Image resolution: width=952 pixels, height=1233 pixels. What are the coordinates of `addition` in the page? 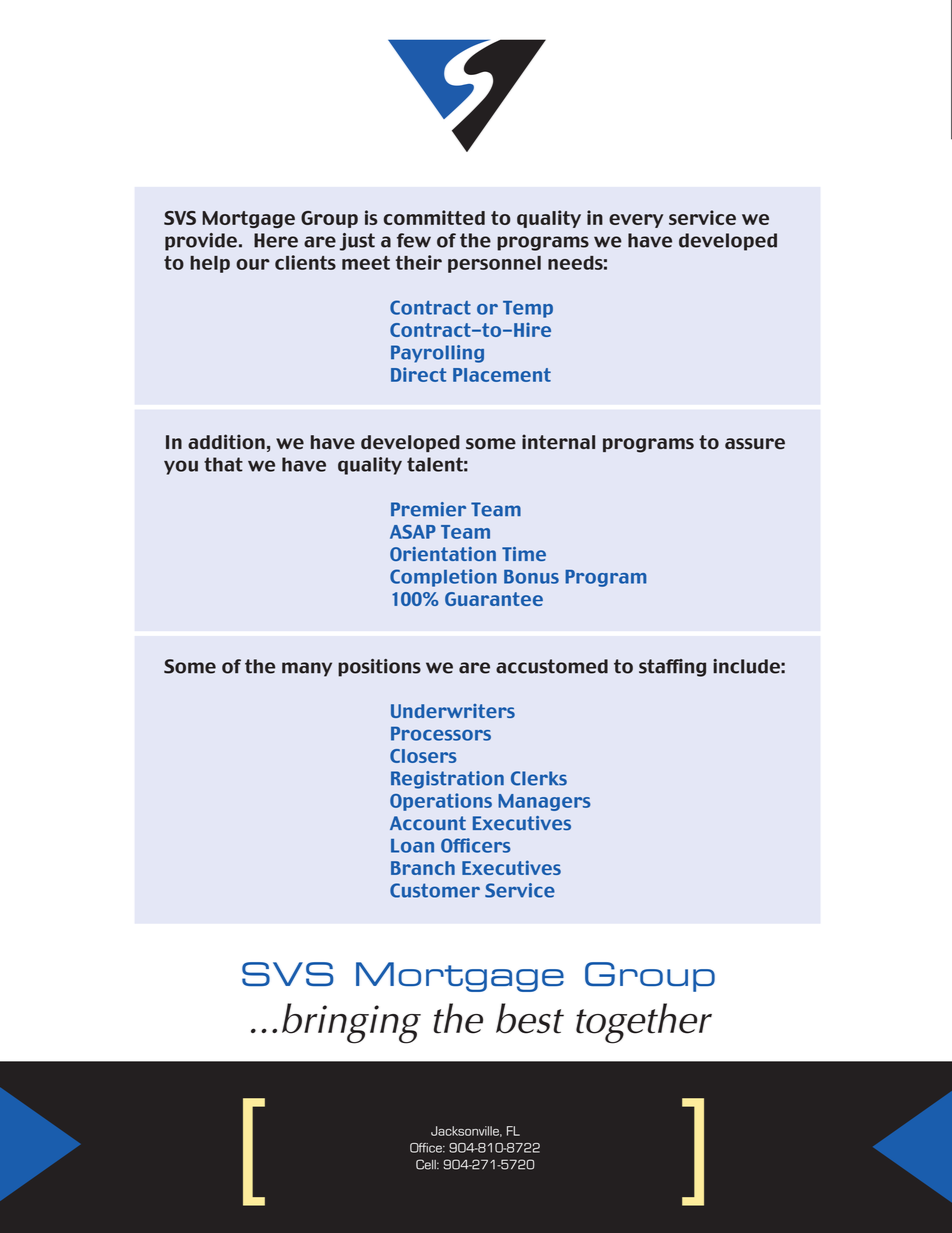 It's located at (226, 441).
